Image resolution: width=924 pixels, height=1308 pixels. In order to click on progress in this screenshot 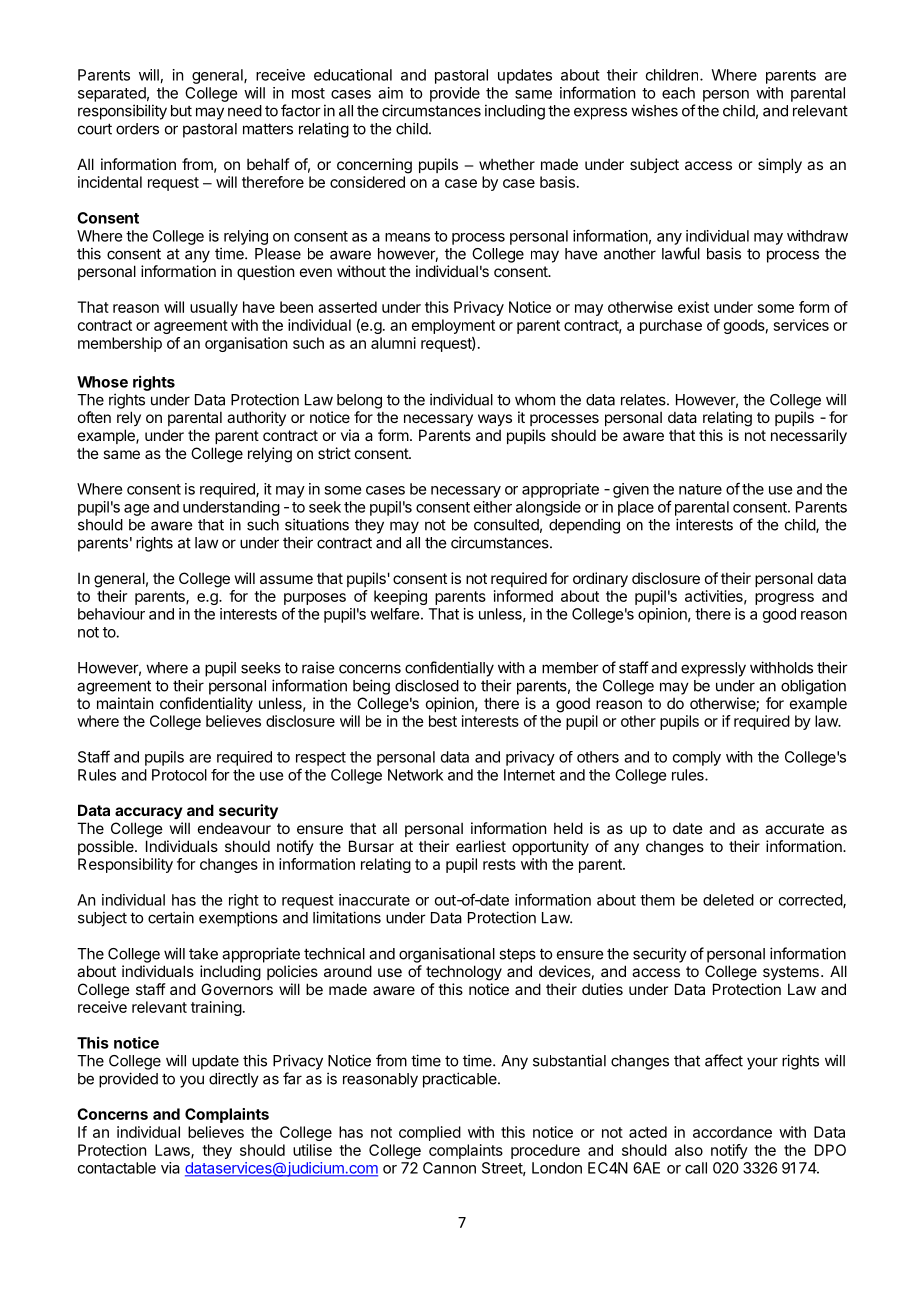, I will do `click(784, 599)`.
